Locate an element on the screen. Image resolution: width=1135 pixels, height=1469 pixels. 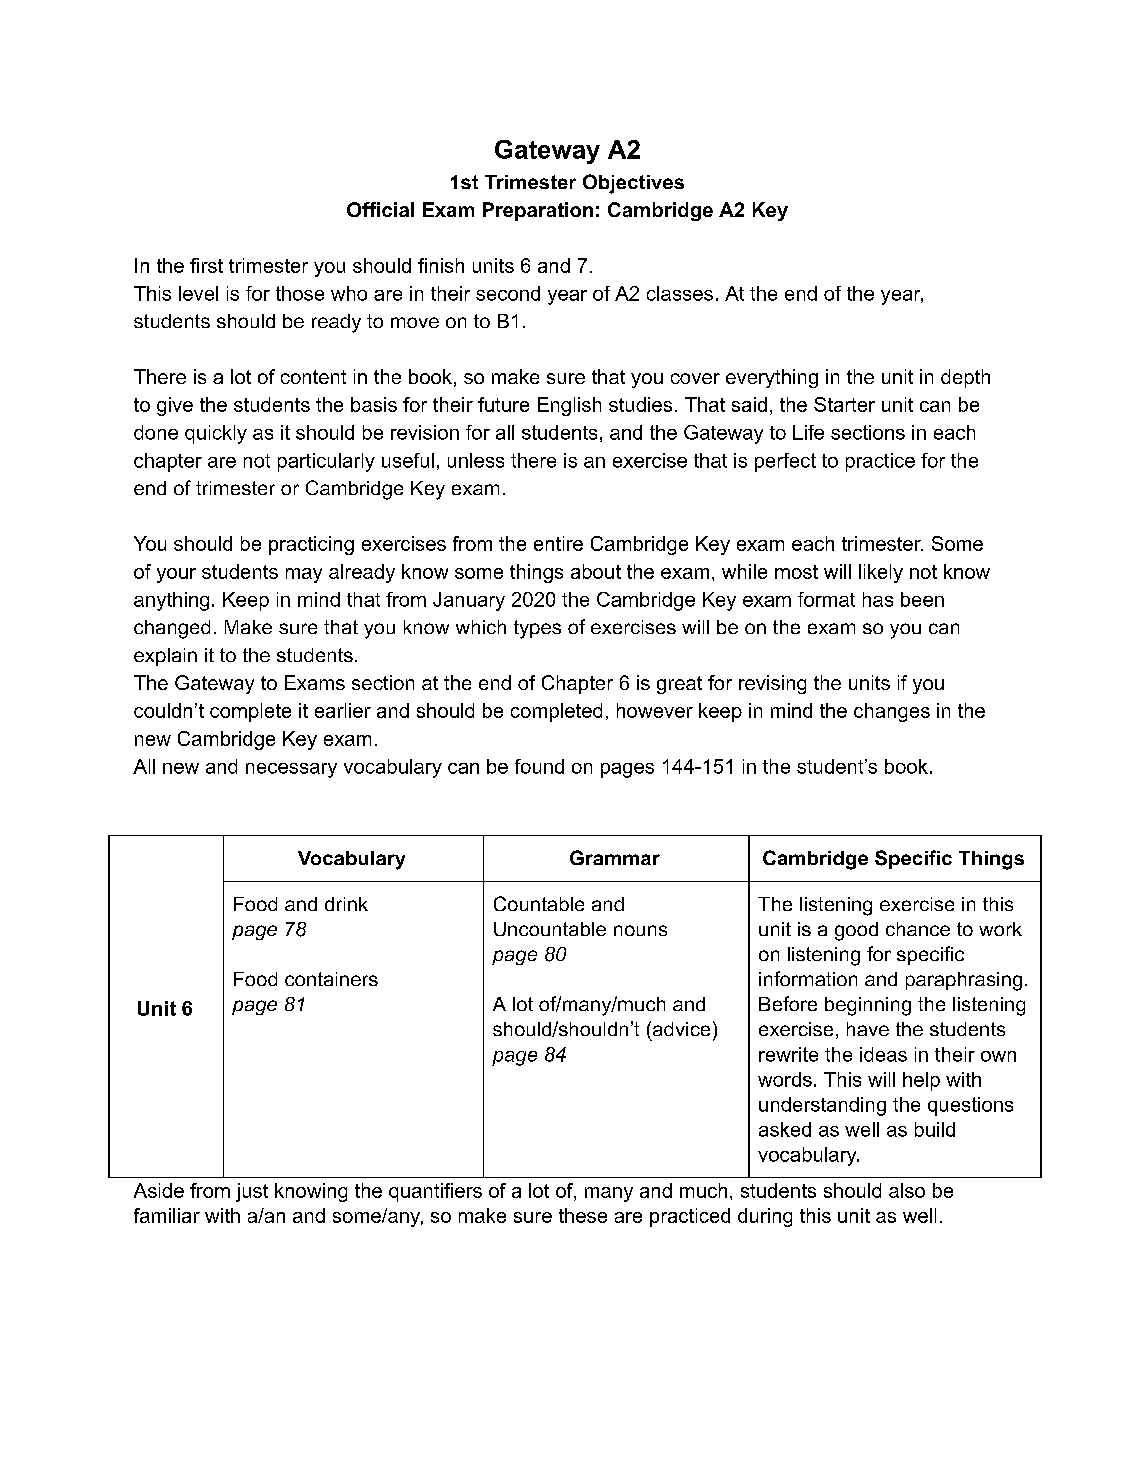
classes is located at coordinates (680, 293).
